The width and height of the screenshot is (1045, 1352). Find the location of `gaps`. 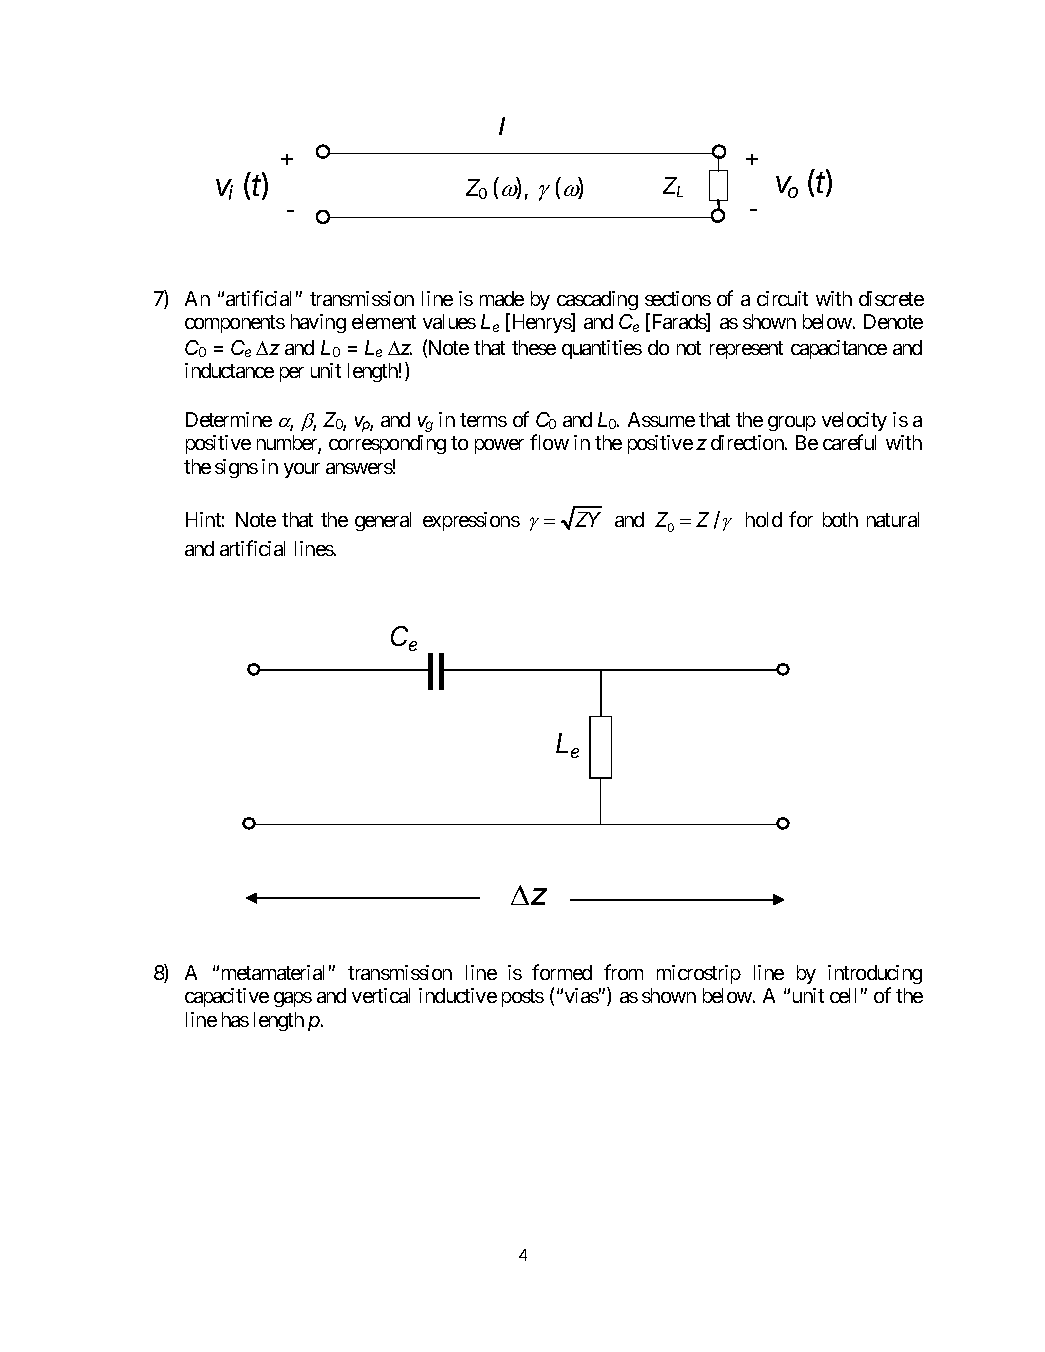

gaps is located at coordinates (293, 999).
